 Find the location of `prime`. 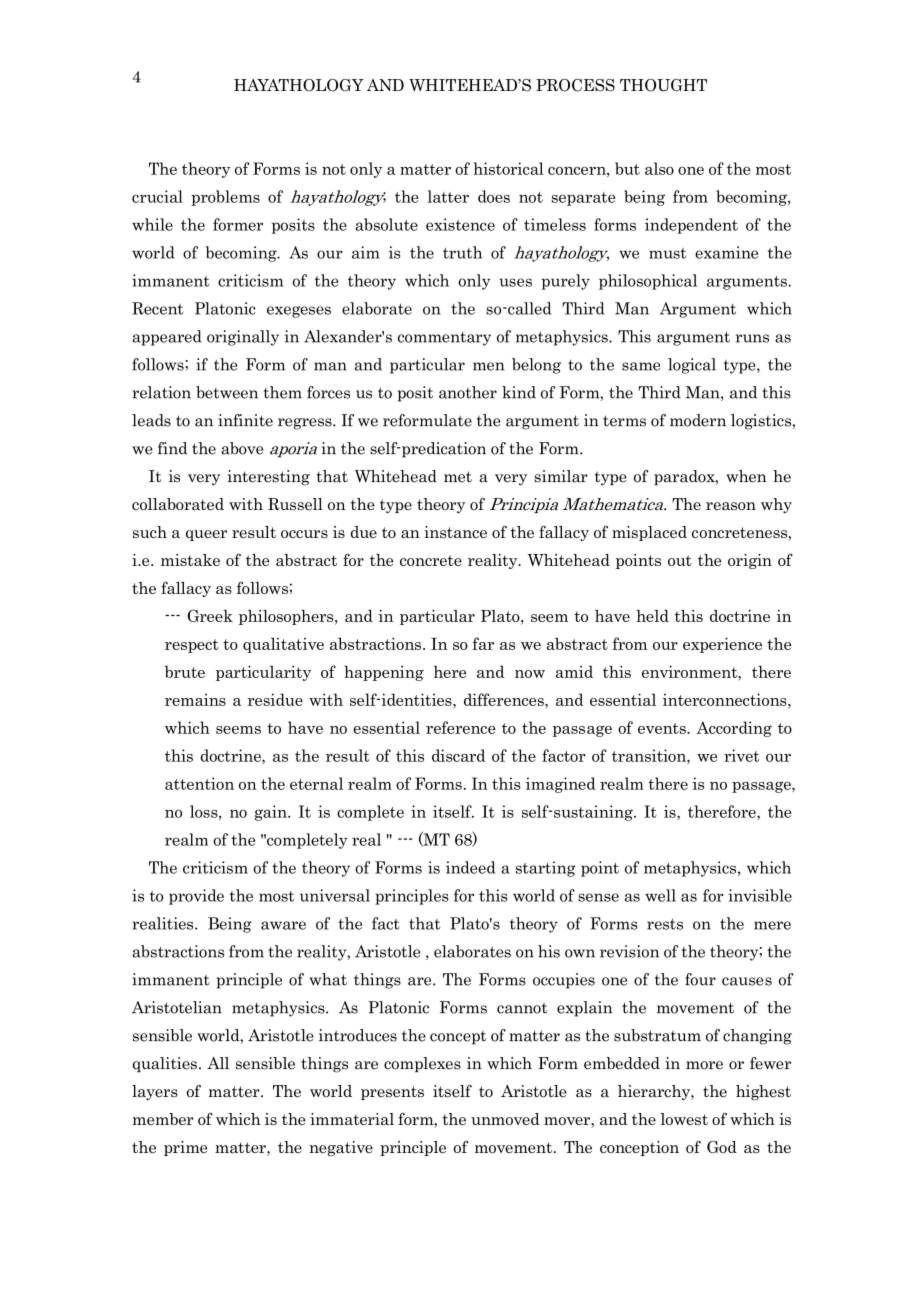

prime is located at coordinates (185, 1148).
